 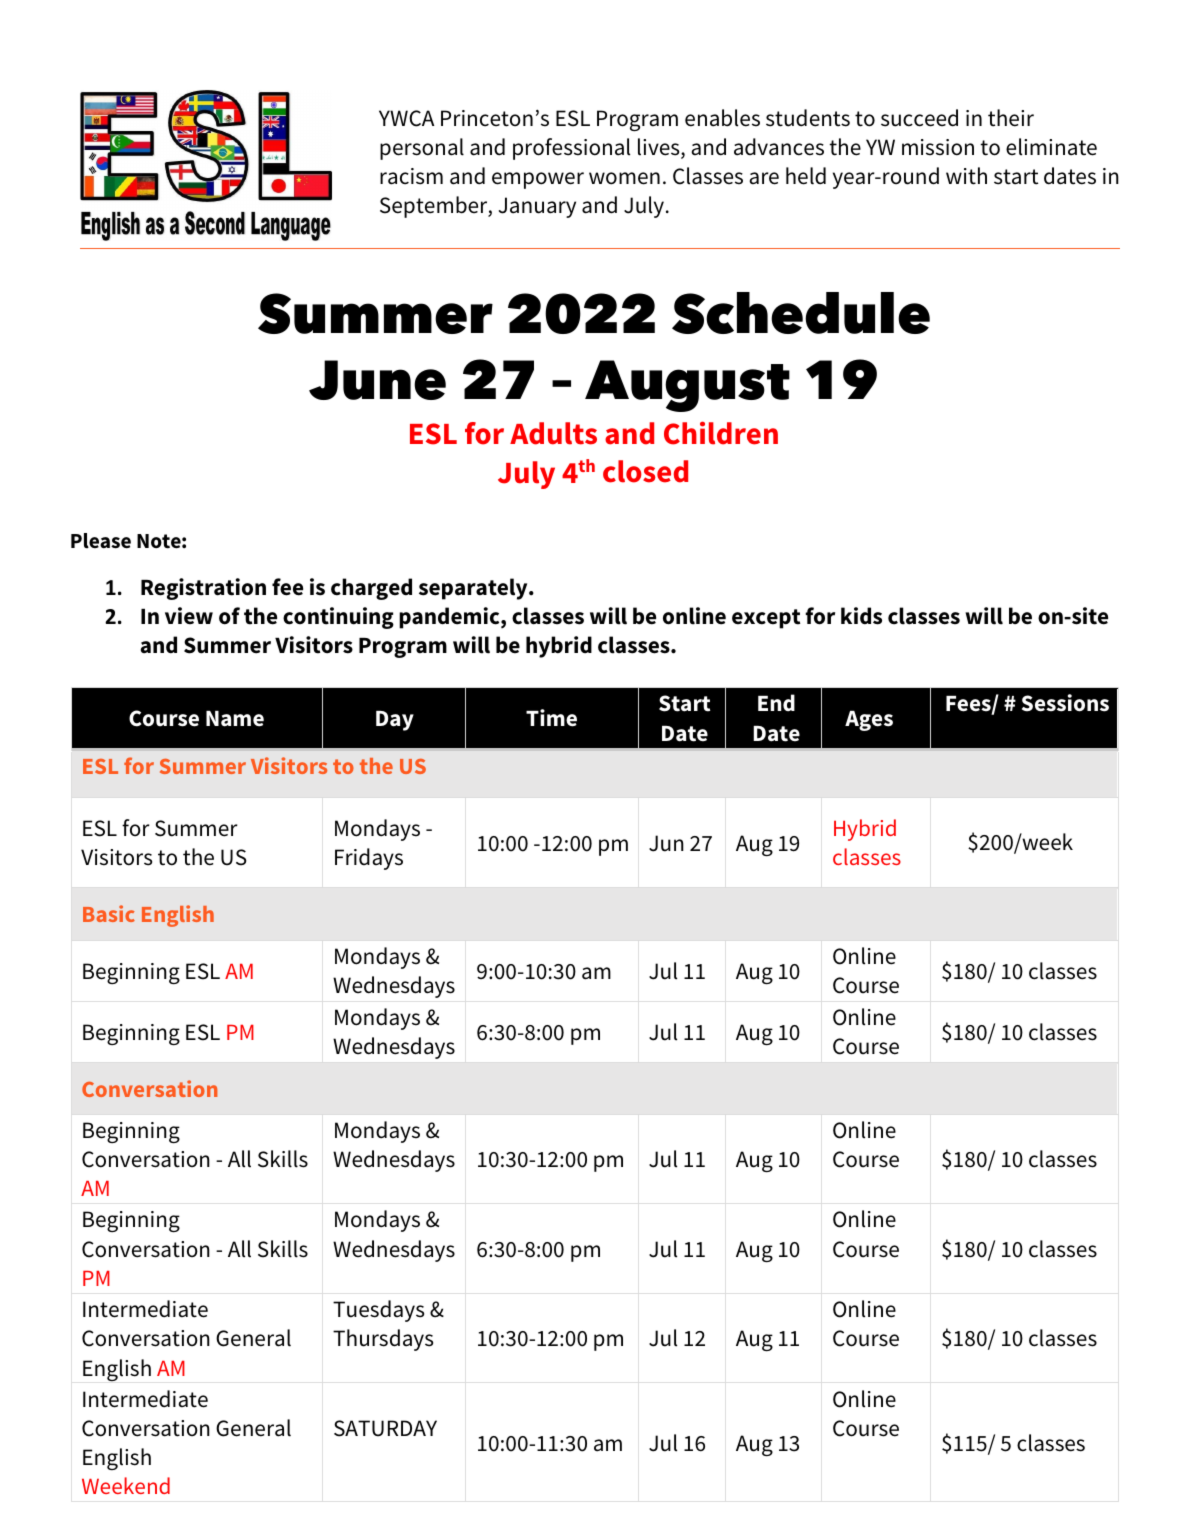 I want to click on racism, so click(x=411, y=176).
